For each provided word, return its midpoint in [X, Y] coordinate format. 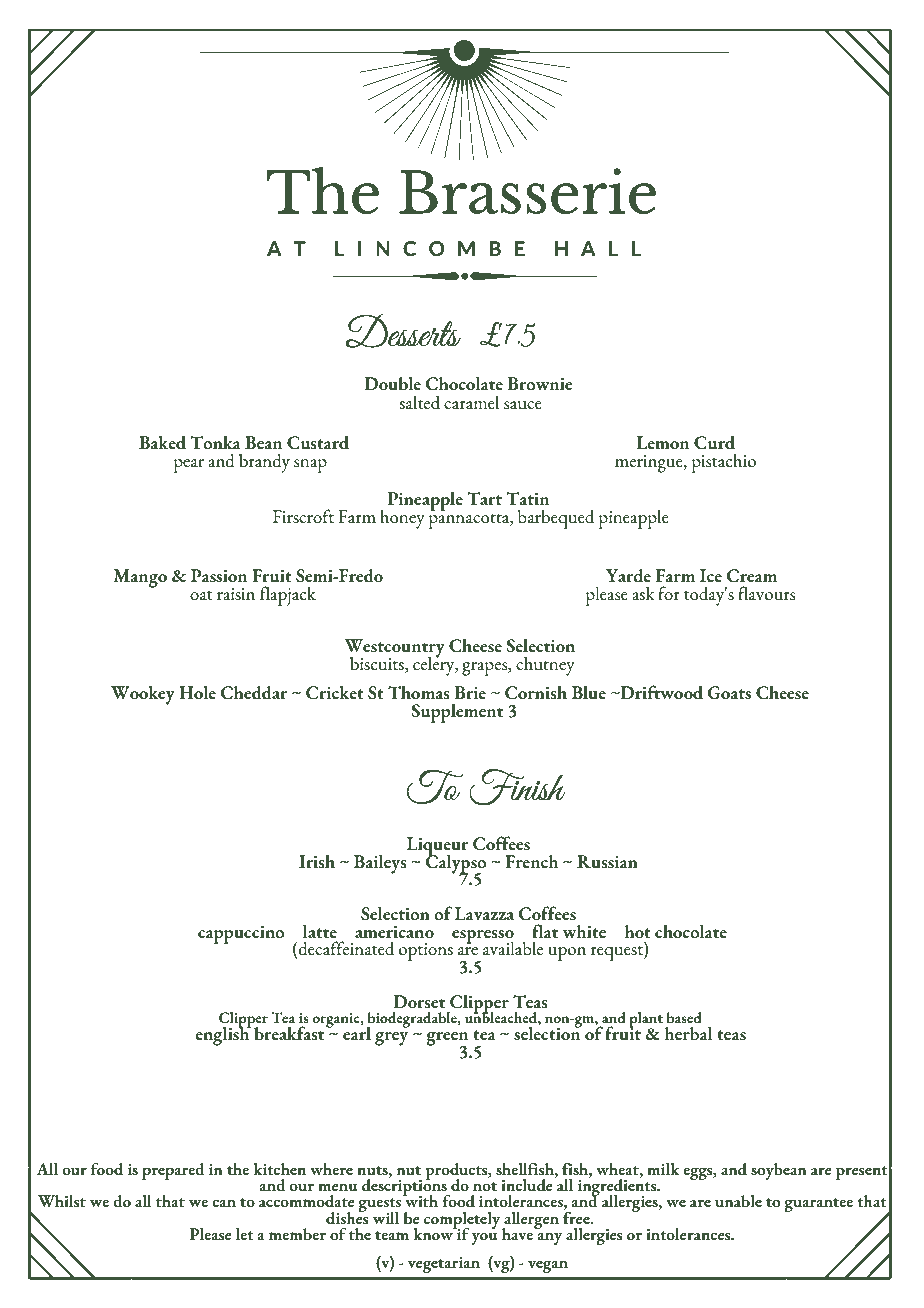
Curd [714, 442]
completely [463, 1221]
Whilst [62, 1201]
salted [419, 402]
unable [738, 1201]
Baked [162, 442]
